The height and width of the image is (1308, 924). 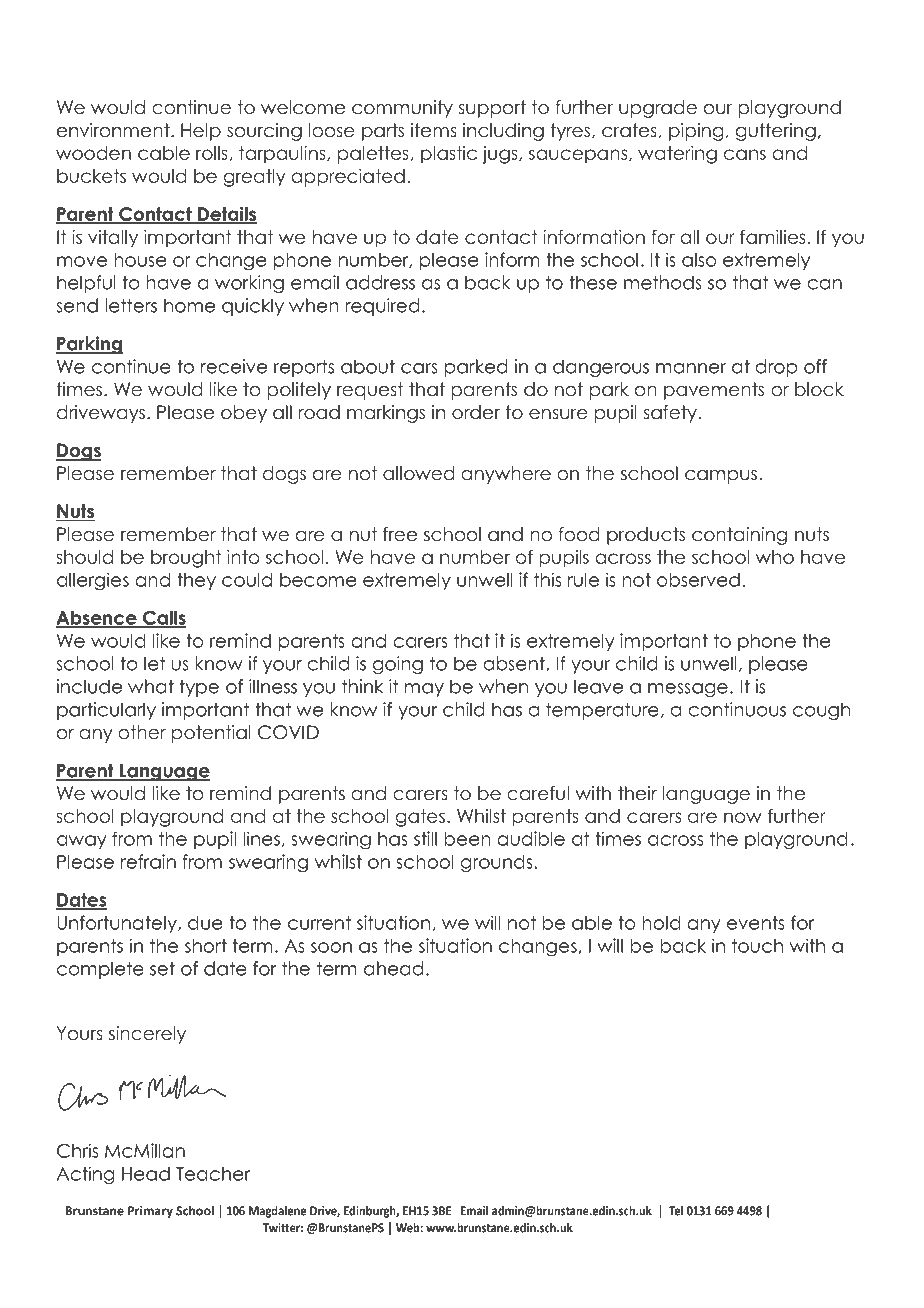 What do you see at coordinates (691, 368) in the image?
I see `manner` at bounding box center [691, 368].
